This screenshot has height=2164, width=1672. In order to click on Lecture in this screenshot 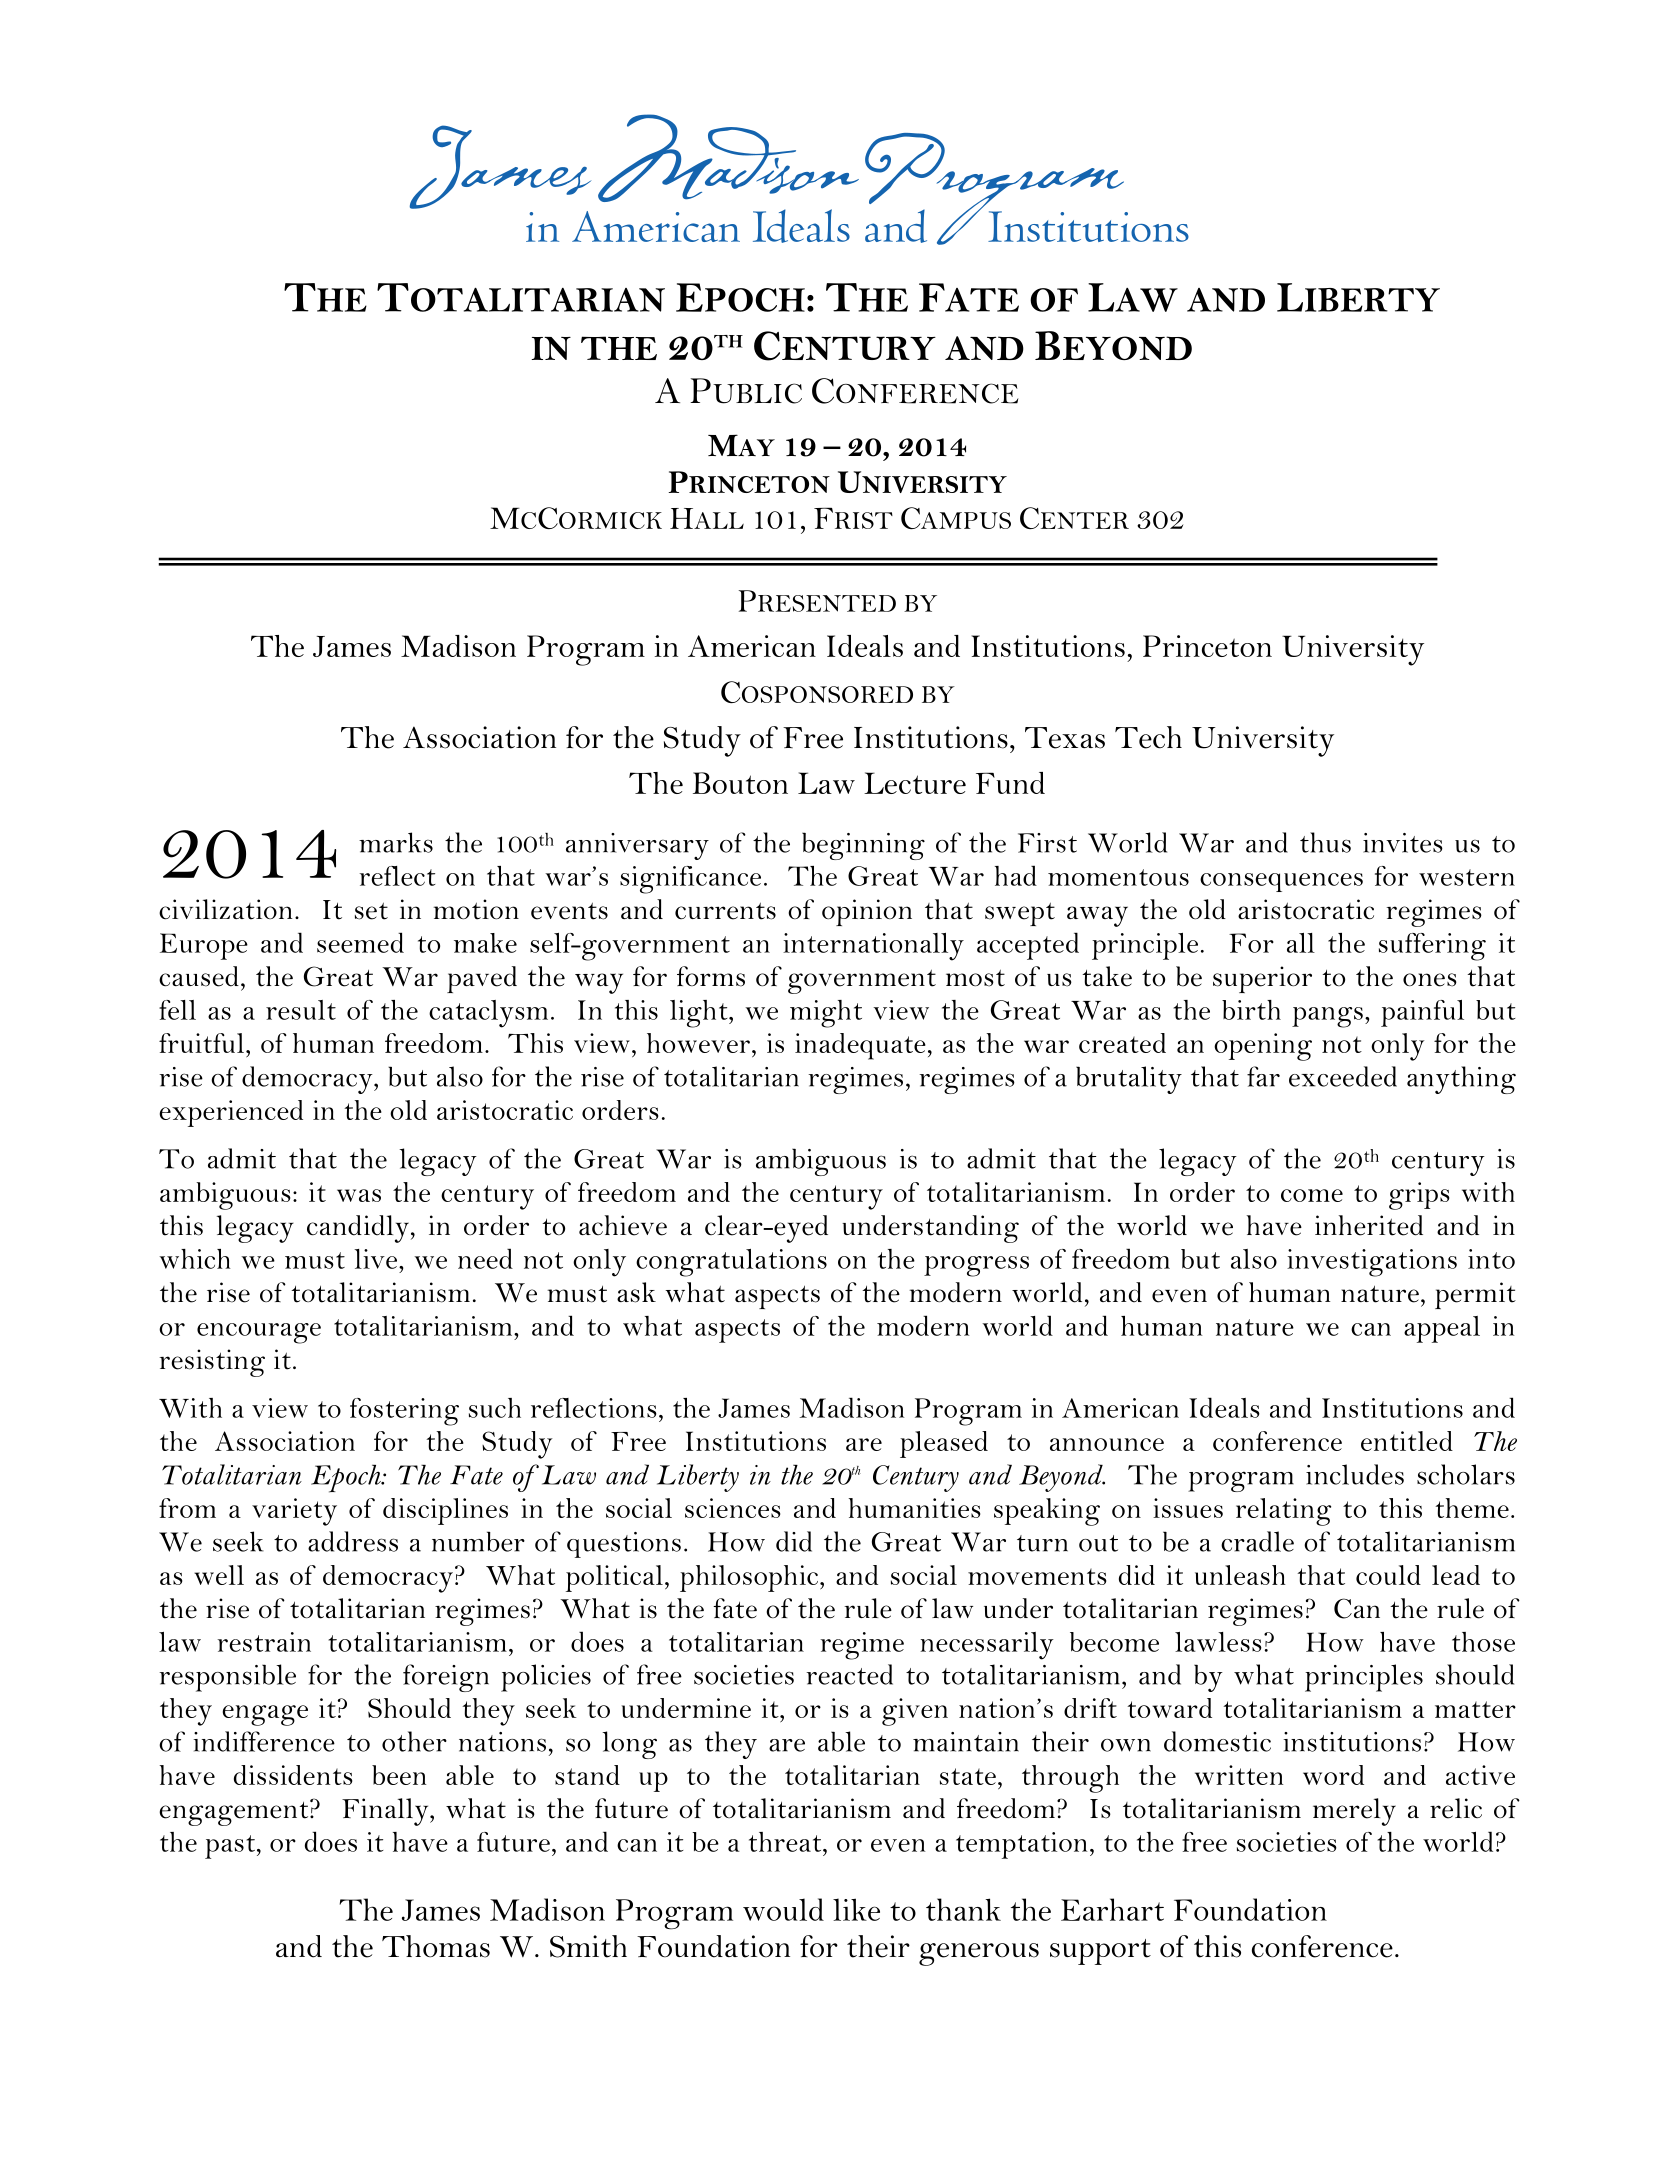, I will do `click(915, 783)`.
